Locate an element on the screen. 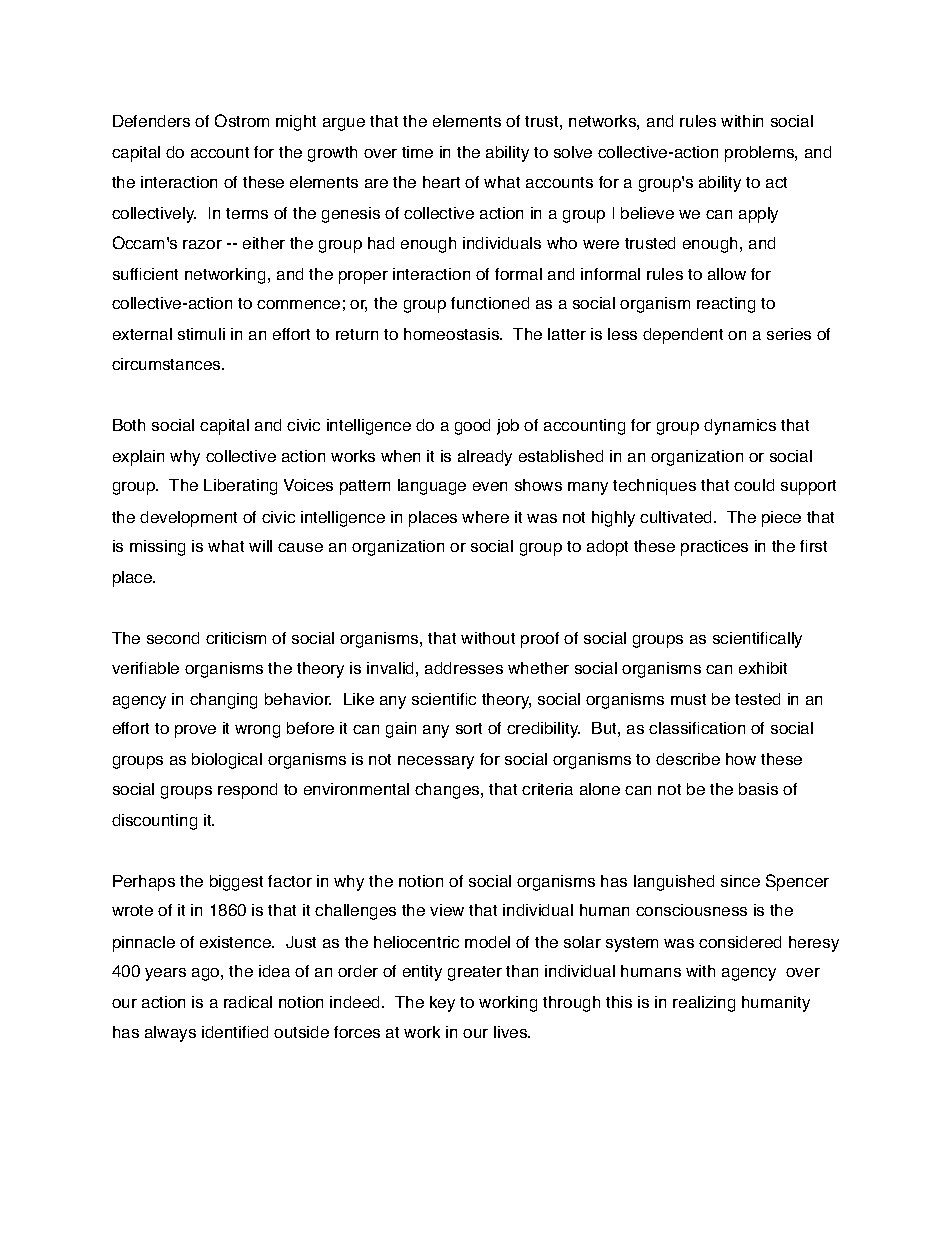  radical is located at coordinates (248, 1002).
